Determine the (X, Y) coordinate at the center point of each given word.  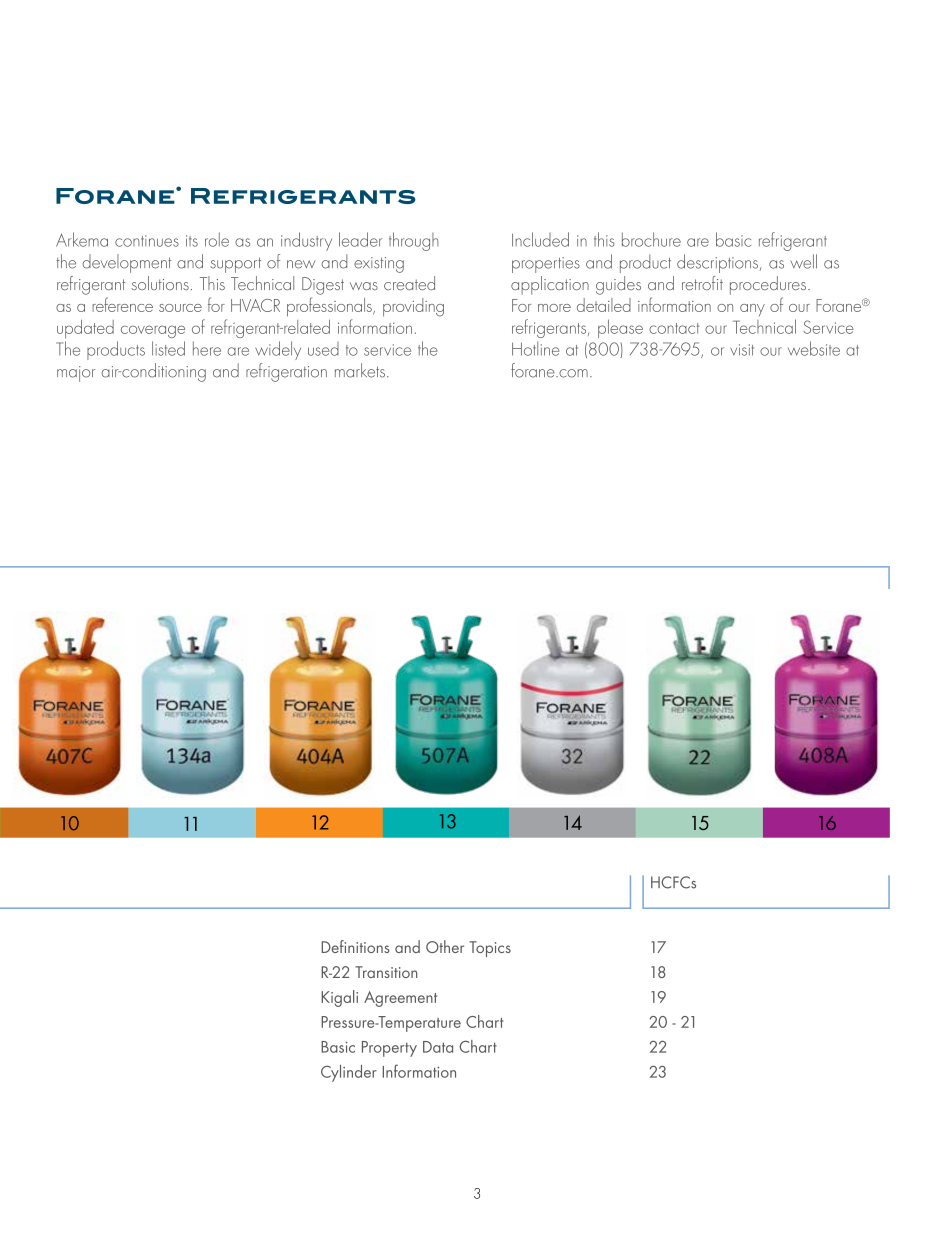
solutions (160, 283)
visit (742, 350)
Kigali (339, 998)
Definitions (355, 946)
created (409, 283)
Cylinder (349, 1073)
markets (360, 370)
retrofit (702, 283)
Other (445, 946)
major (76, 374)
